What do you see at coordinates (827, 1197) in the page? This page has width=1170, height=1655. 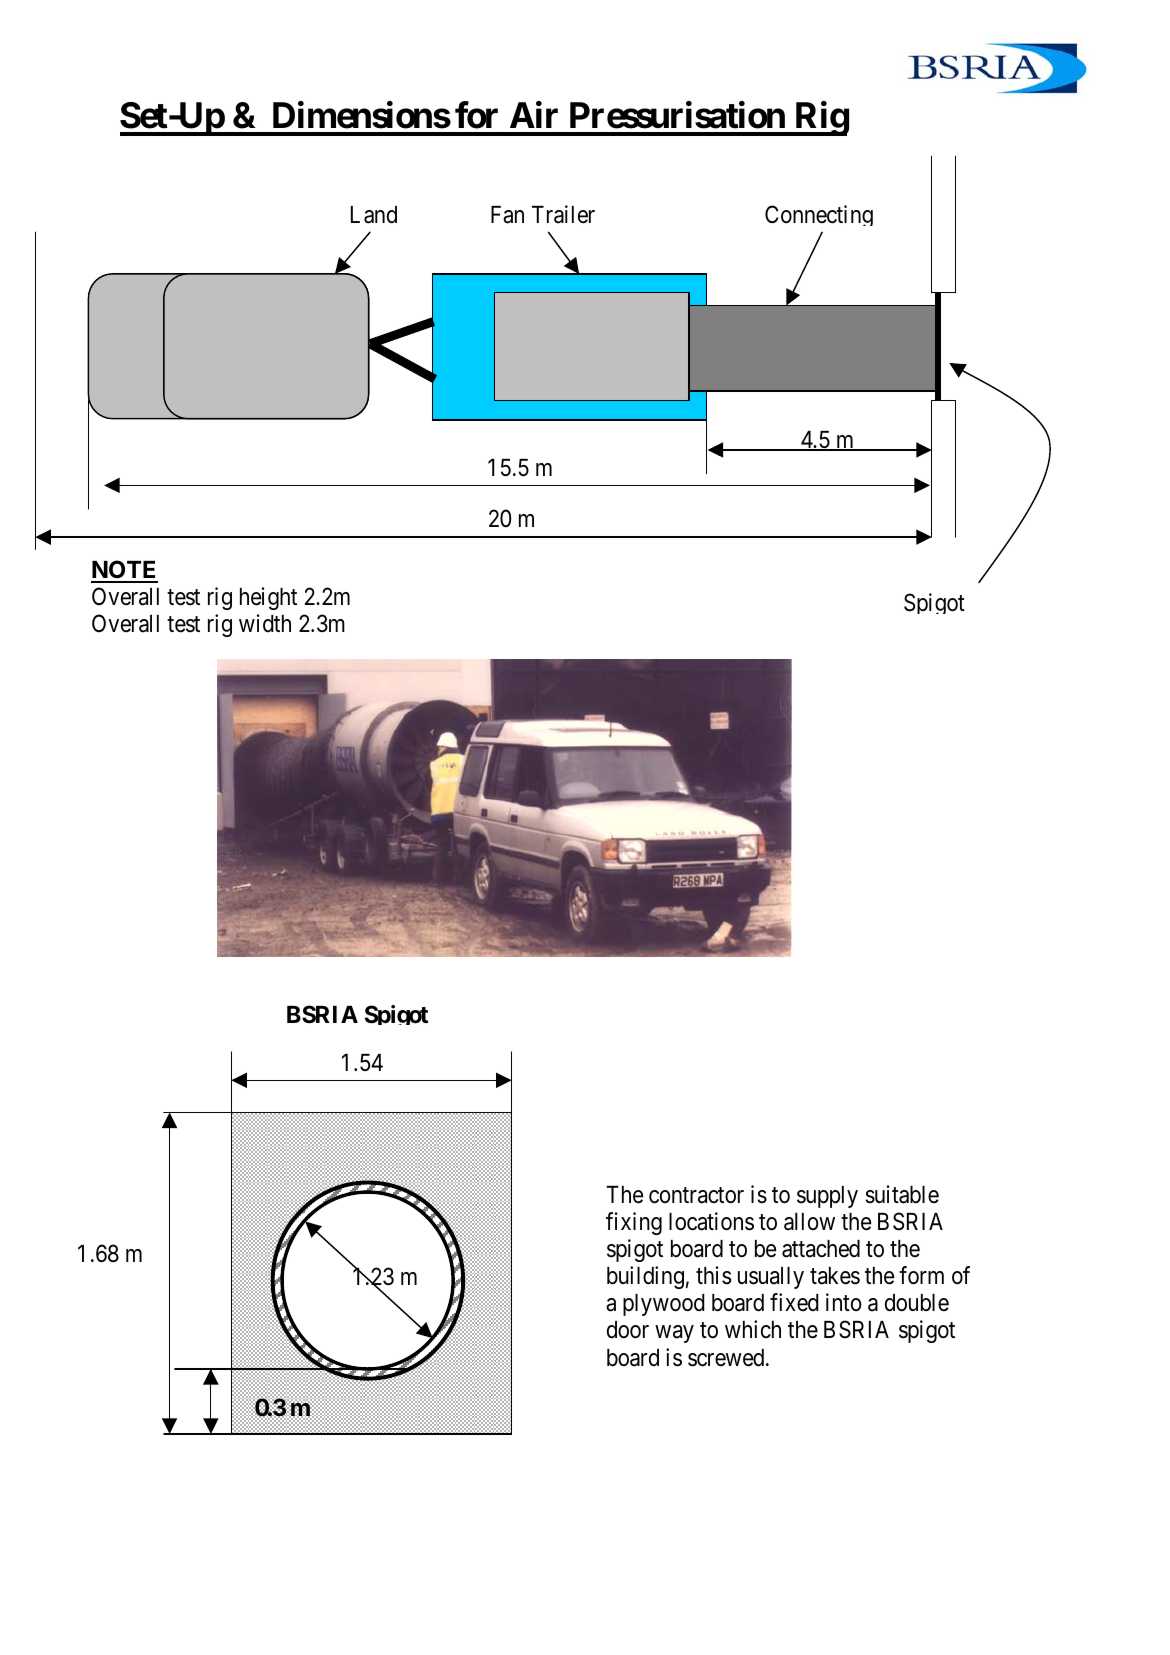 I see `supply` at bounding box center [827, 1197].
